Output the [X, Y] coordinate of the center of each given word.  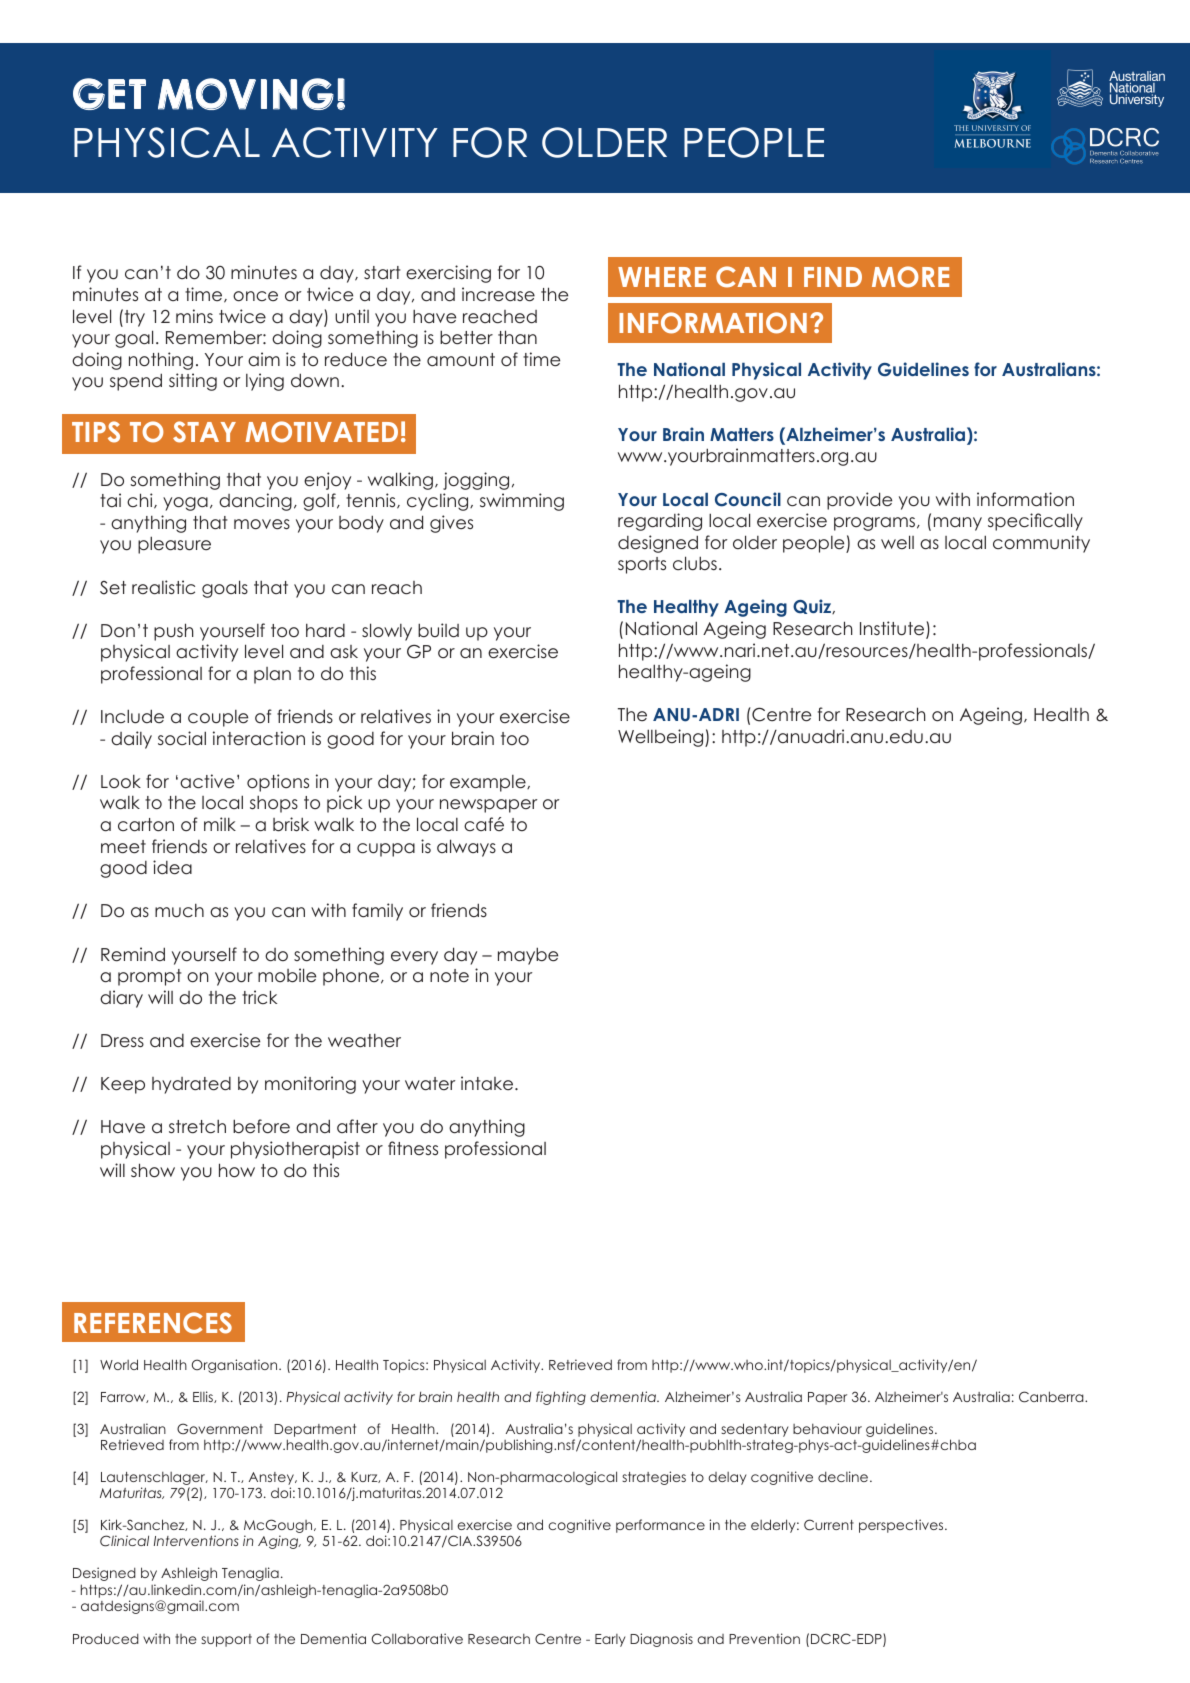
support [226, 1640]
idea [172, 867]
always [466, 848]
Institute [893, 629]
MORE [910, 277]
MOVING [246, 94]
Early [610, 1640]
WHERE [662, 277]
